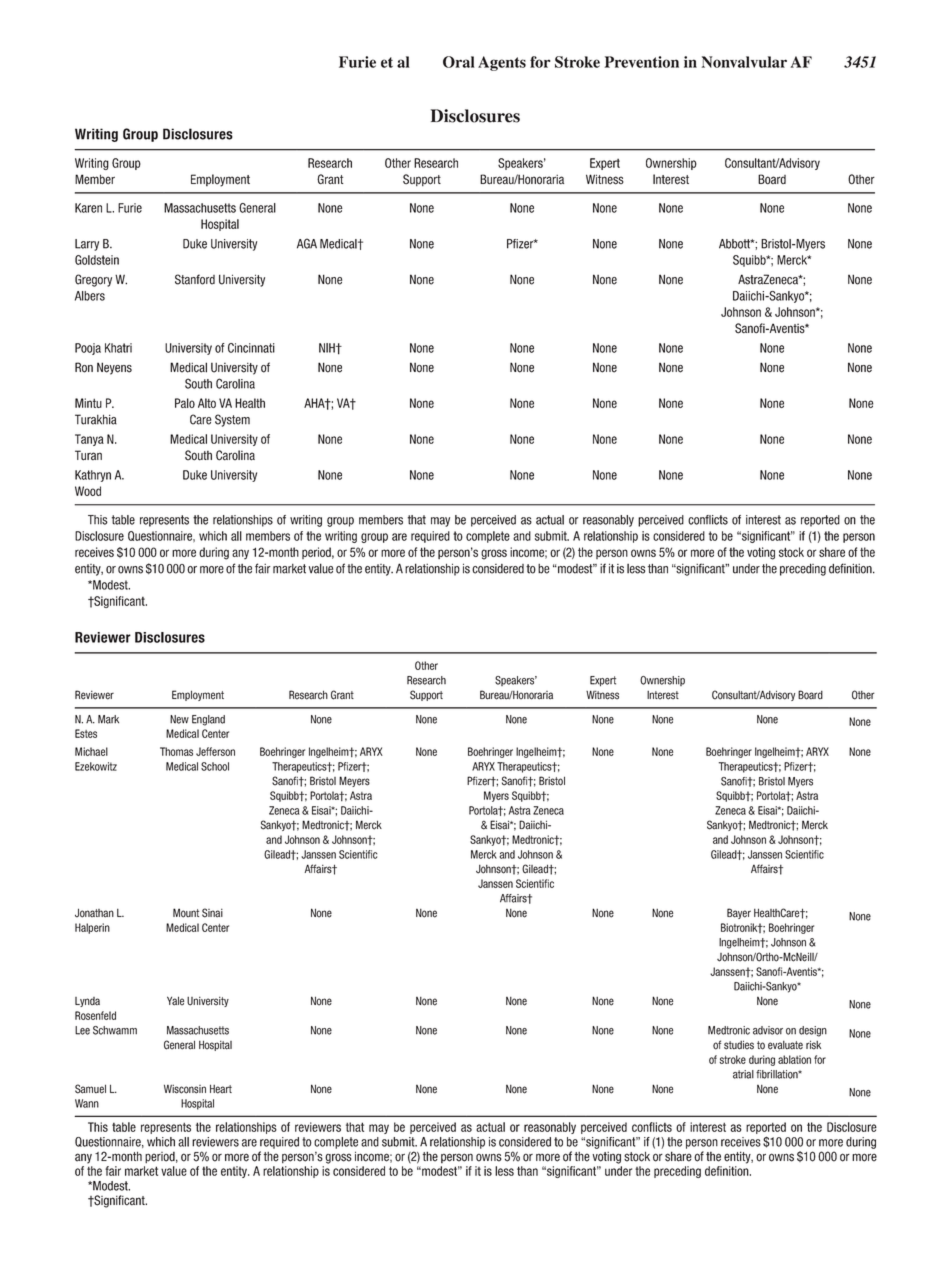 Image resolution: width=952 pixels, height=1275 pixels. Describe the element at coordinates (221, 1089) in the screenshot. I see `Heart` at that location.
